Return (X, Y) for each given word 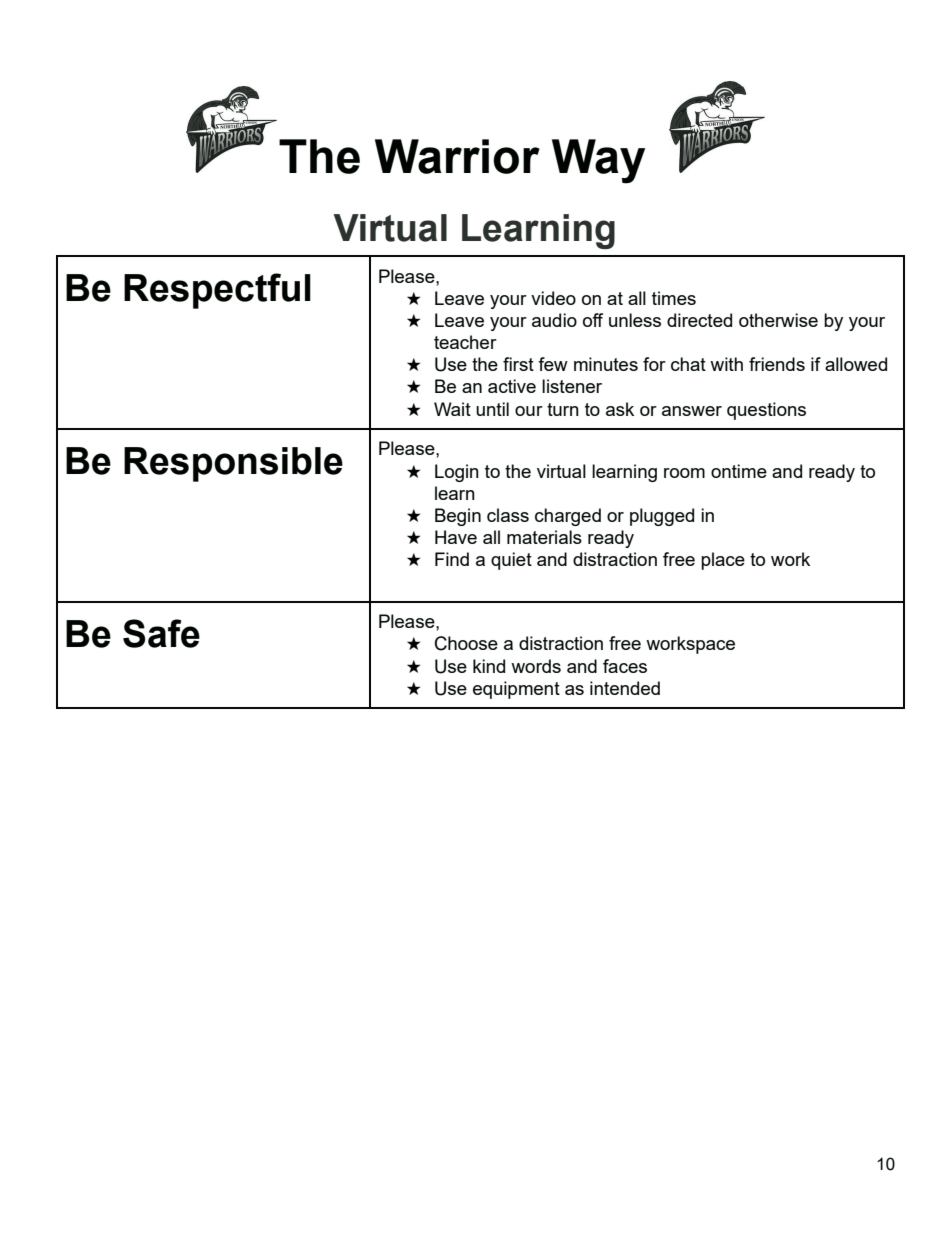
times (674, 298)
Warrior (457, 156)
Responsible (233, 464)
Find (452, 559)
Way (598, 161)
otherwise (778, 320)
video (553, 298)
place (723, 561)
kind (489, 666)
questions (766, 411)
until (492, 409)
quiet (511, 561)
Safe (161, 633)
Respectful (217, 291)
